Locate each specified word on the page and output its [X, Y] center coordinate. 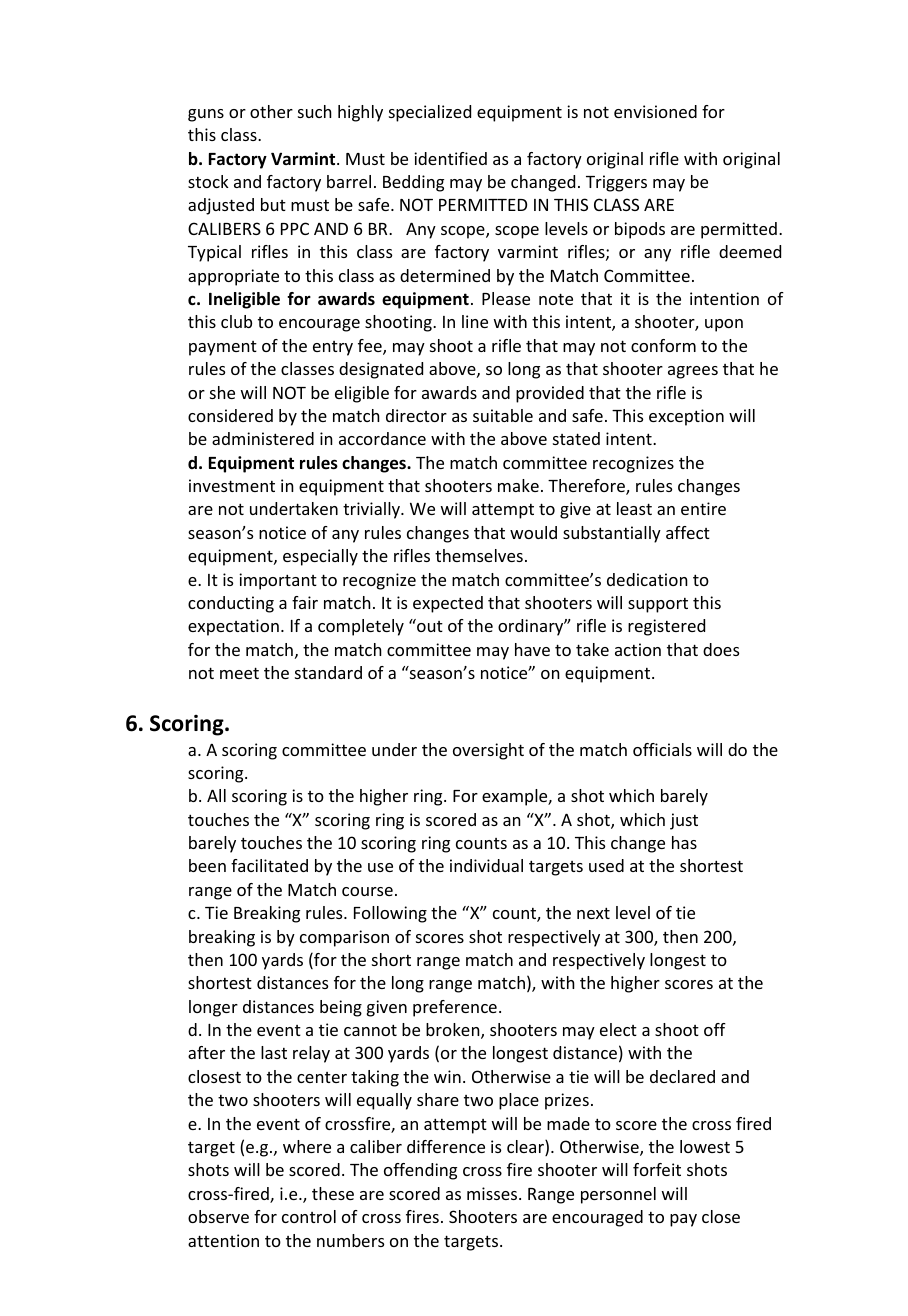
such [315, 111]
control [309, 1216]
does [721, 649]
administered [263, 438]
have [532, 649]
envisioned [655, 111]
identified [450, 158]
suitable [503, 415]
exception [686, 417]
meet [239, 673]
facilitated [269, 865]
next [593, 913]
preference [455, 1008]
